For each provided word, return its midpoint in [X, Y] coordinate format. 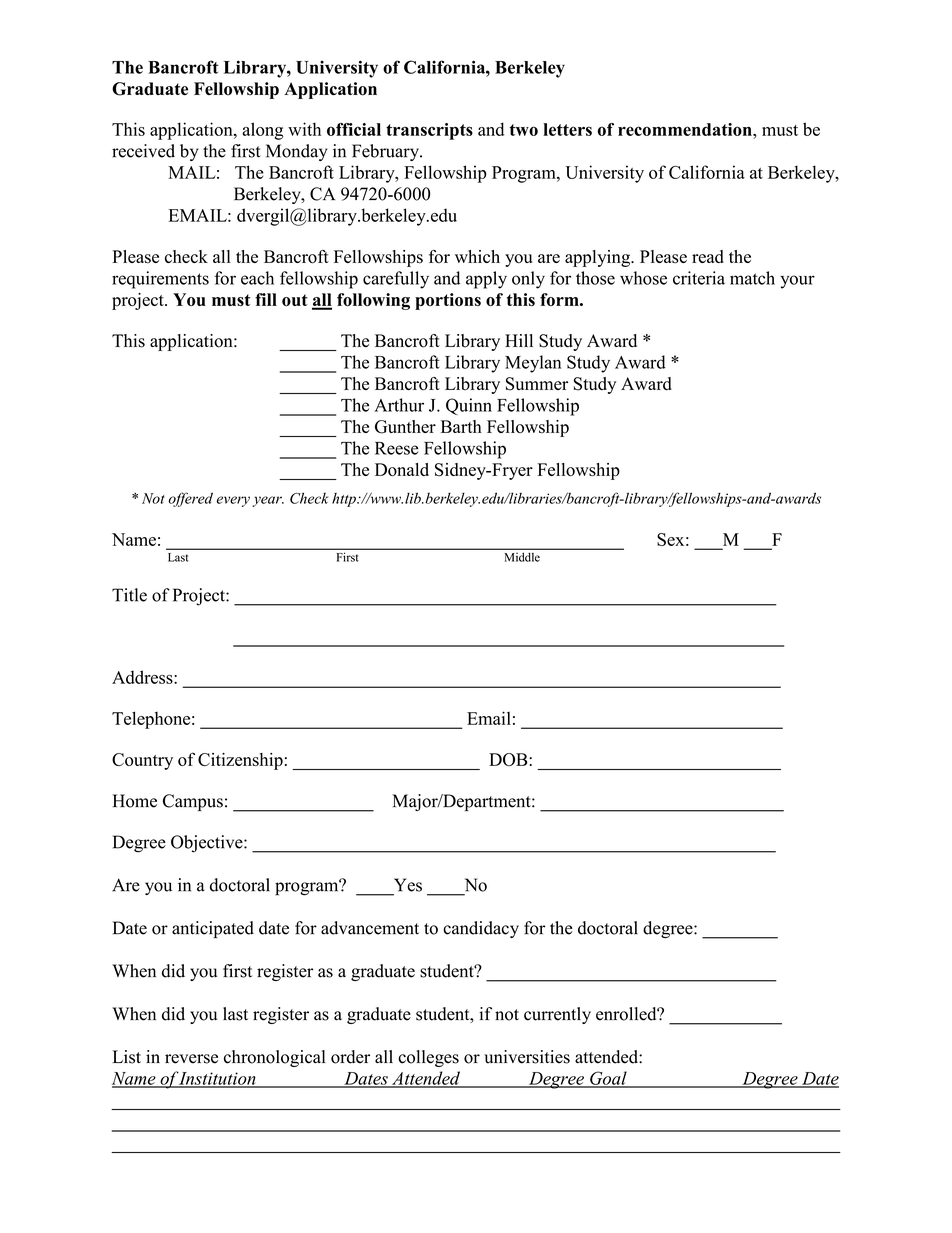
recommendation [686, 129]
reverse [191, 1059]
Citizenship [240, 761]
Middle [522, 557]
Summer [537, 384]
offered [190, 499]
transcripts [429, 131]
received [143, 151]
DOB [509, 759]
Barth [461, 426]
